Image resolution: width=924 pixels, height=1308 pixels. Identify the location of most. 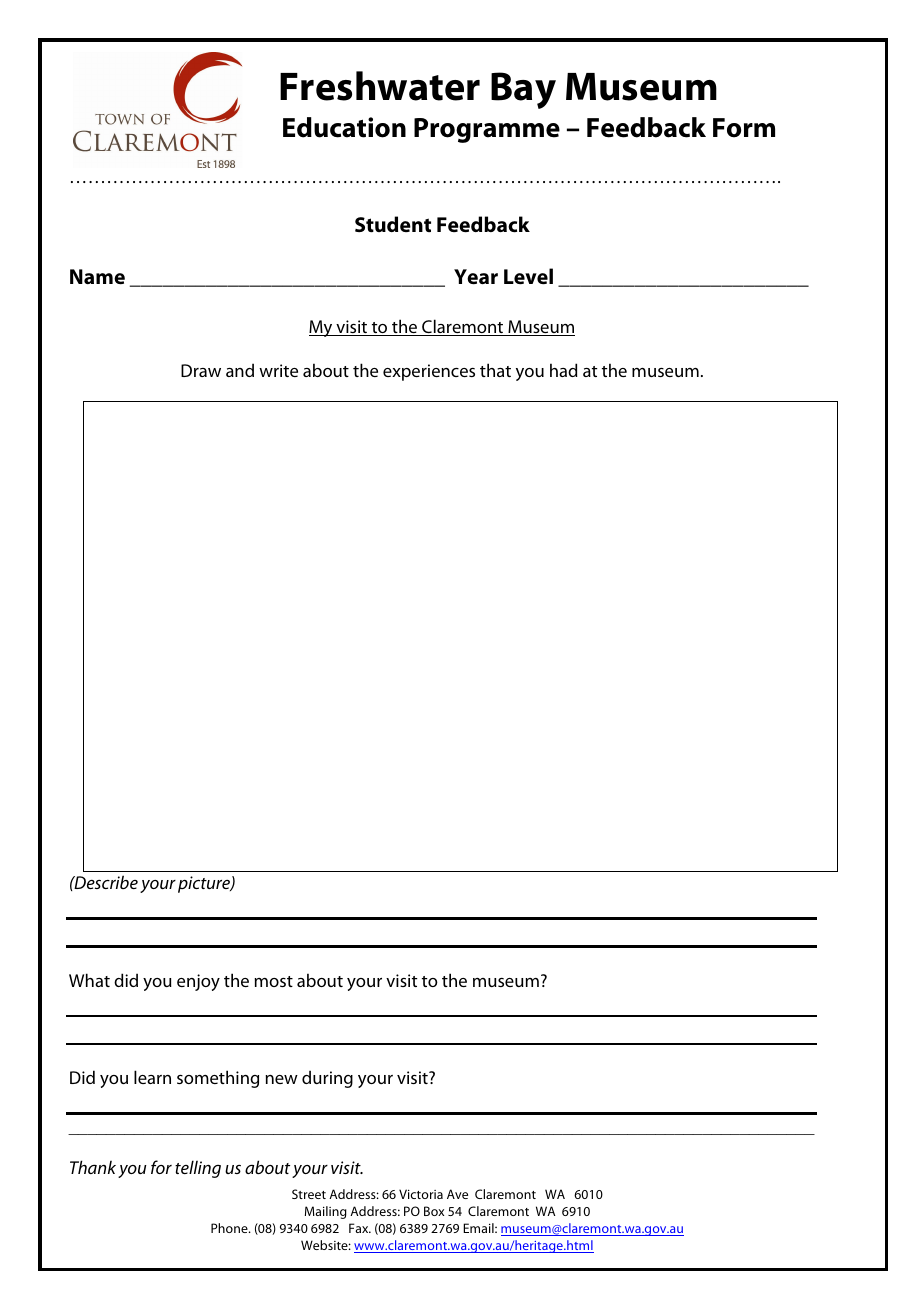
(273, 981).
